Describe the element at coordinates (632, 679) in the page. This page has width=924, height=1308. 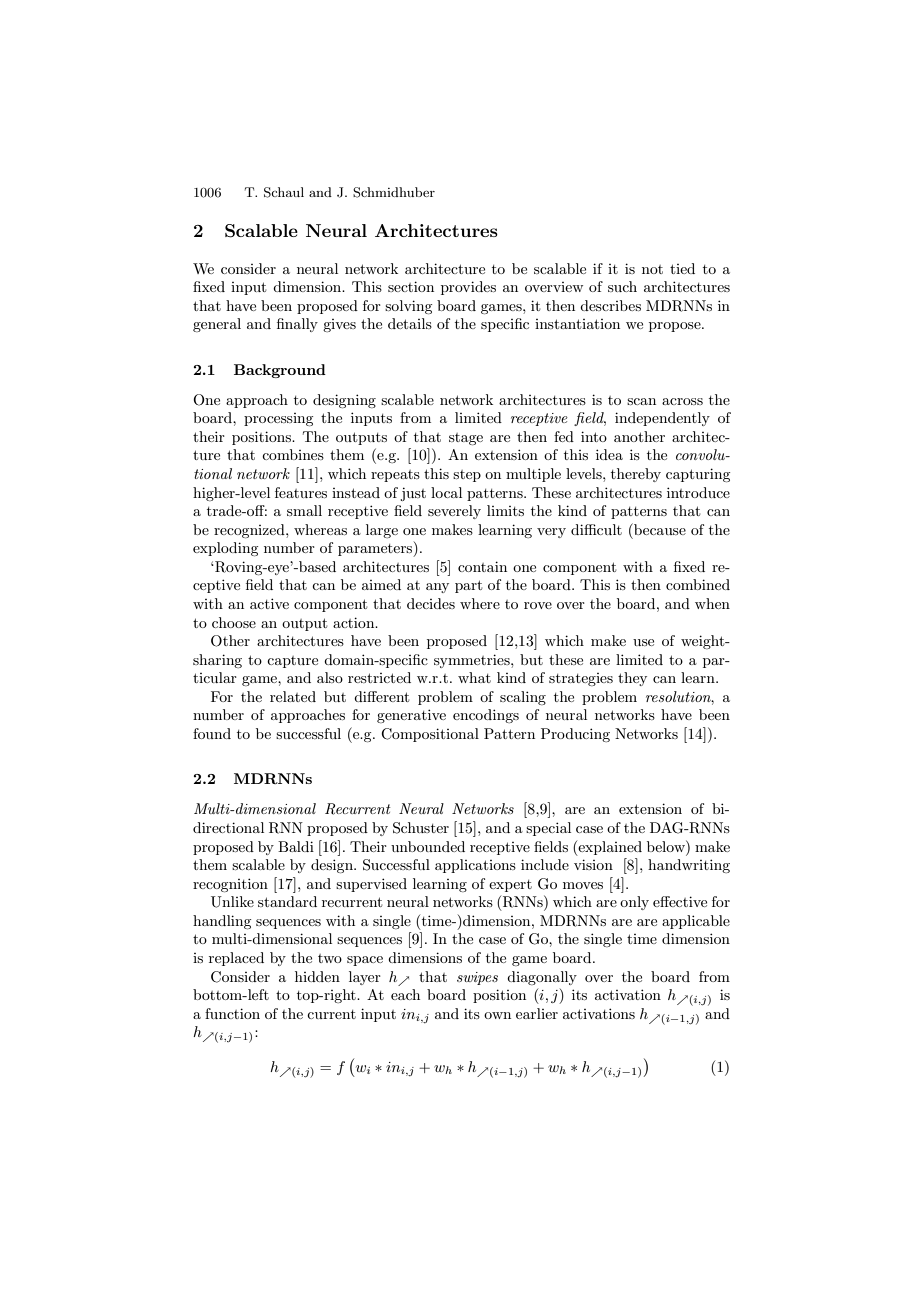
I see `they` at that location.
